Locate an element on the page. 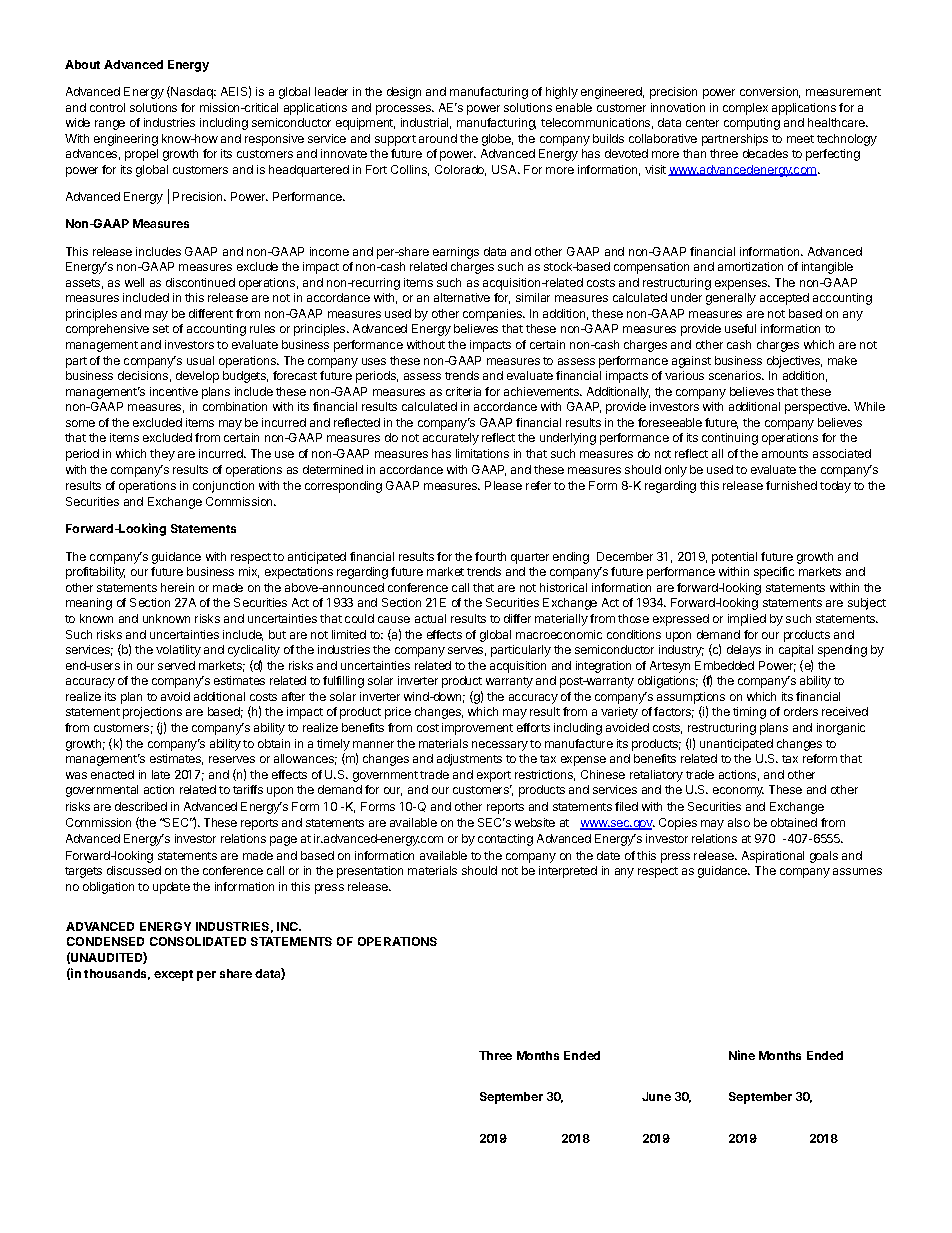 This image has width=952, height=1233. design is located at coordinates (404, 93).
